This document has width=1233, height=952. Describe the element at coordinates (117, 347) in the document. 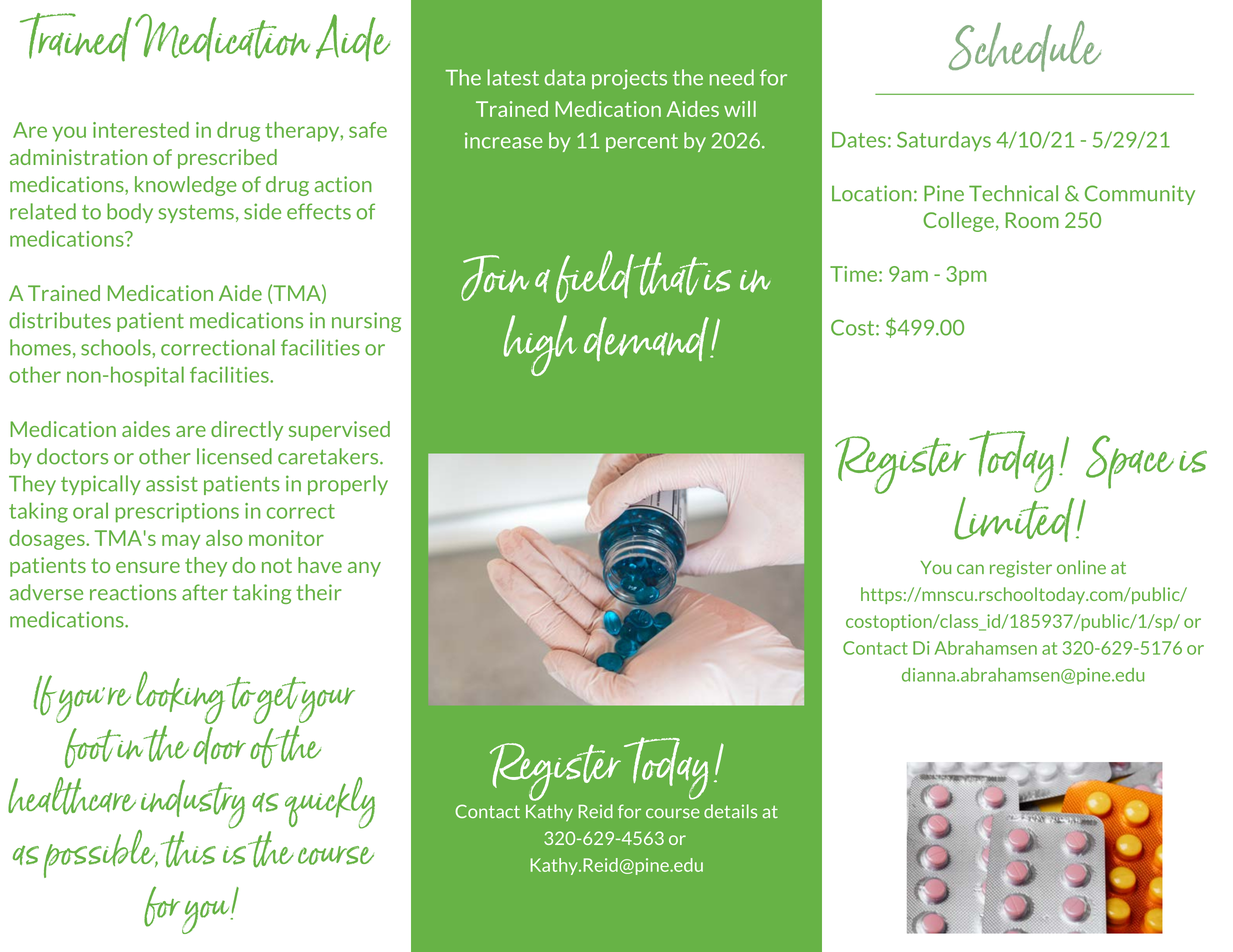

I see `schools` at that location.
